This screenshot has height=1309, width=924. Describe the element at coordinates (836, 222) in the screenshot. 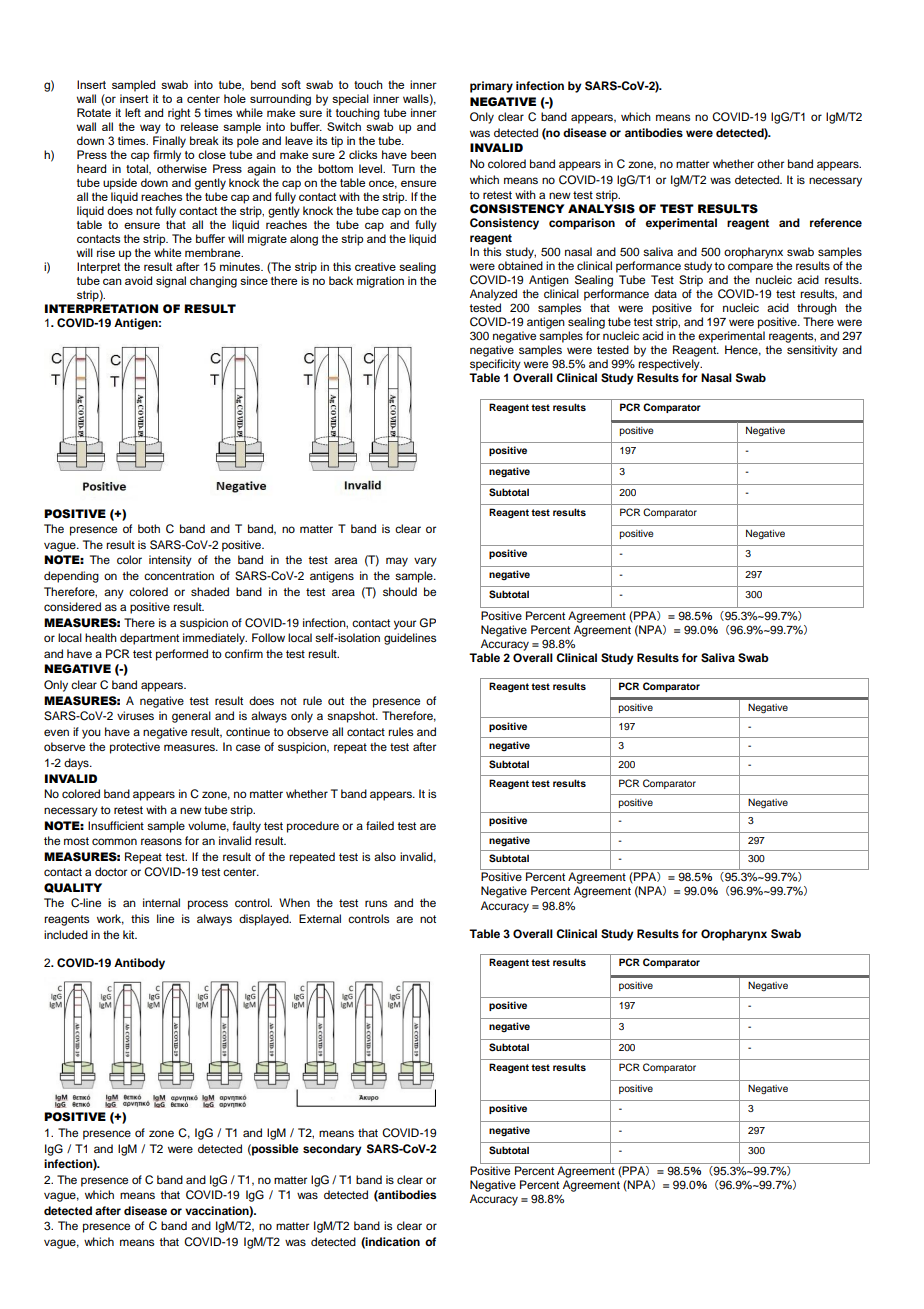

I see `reference` at that location.
